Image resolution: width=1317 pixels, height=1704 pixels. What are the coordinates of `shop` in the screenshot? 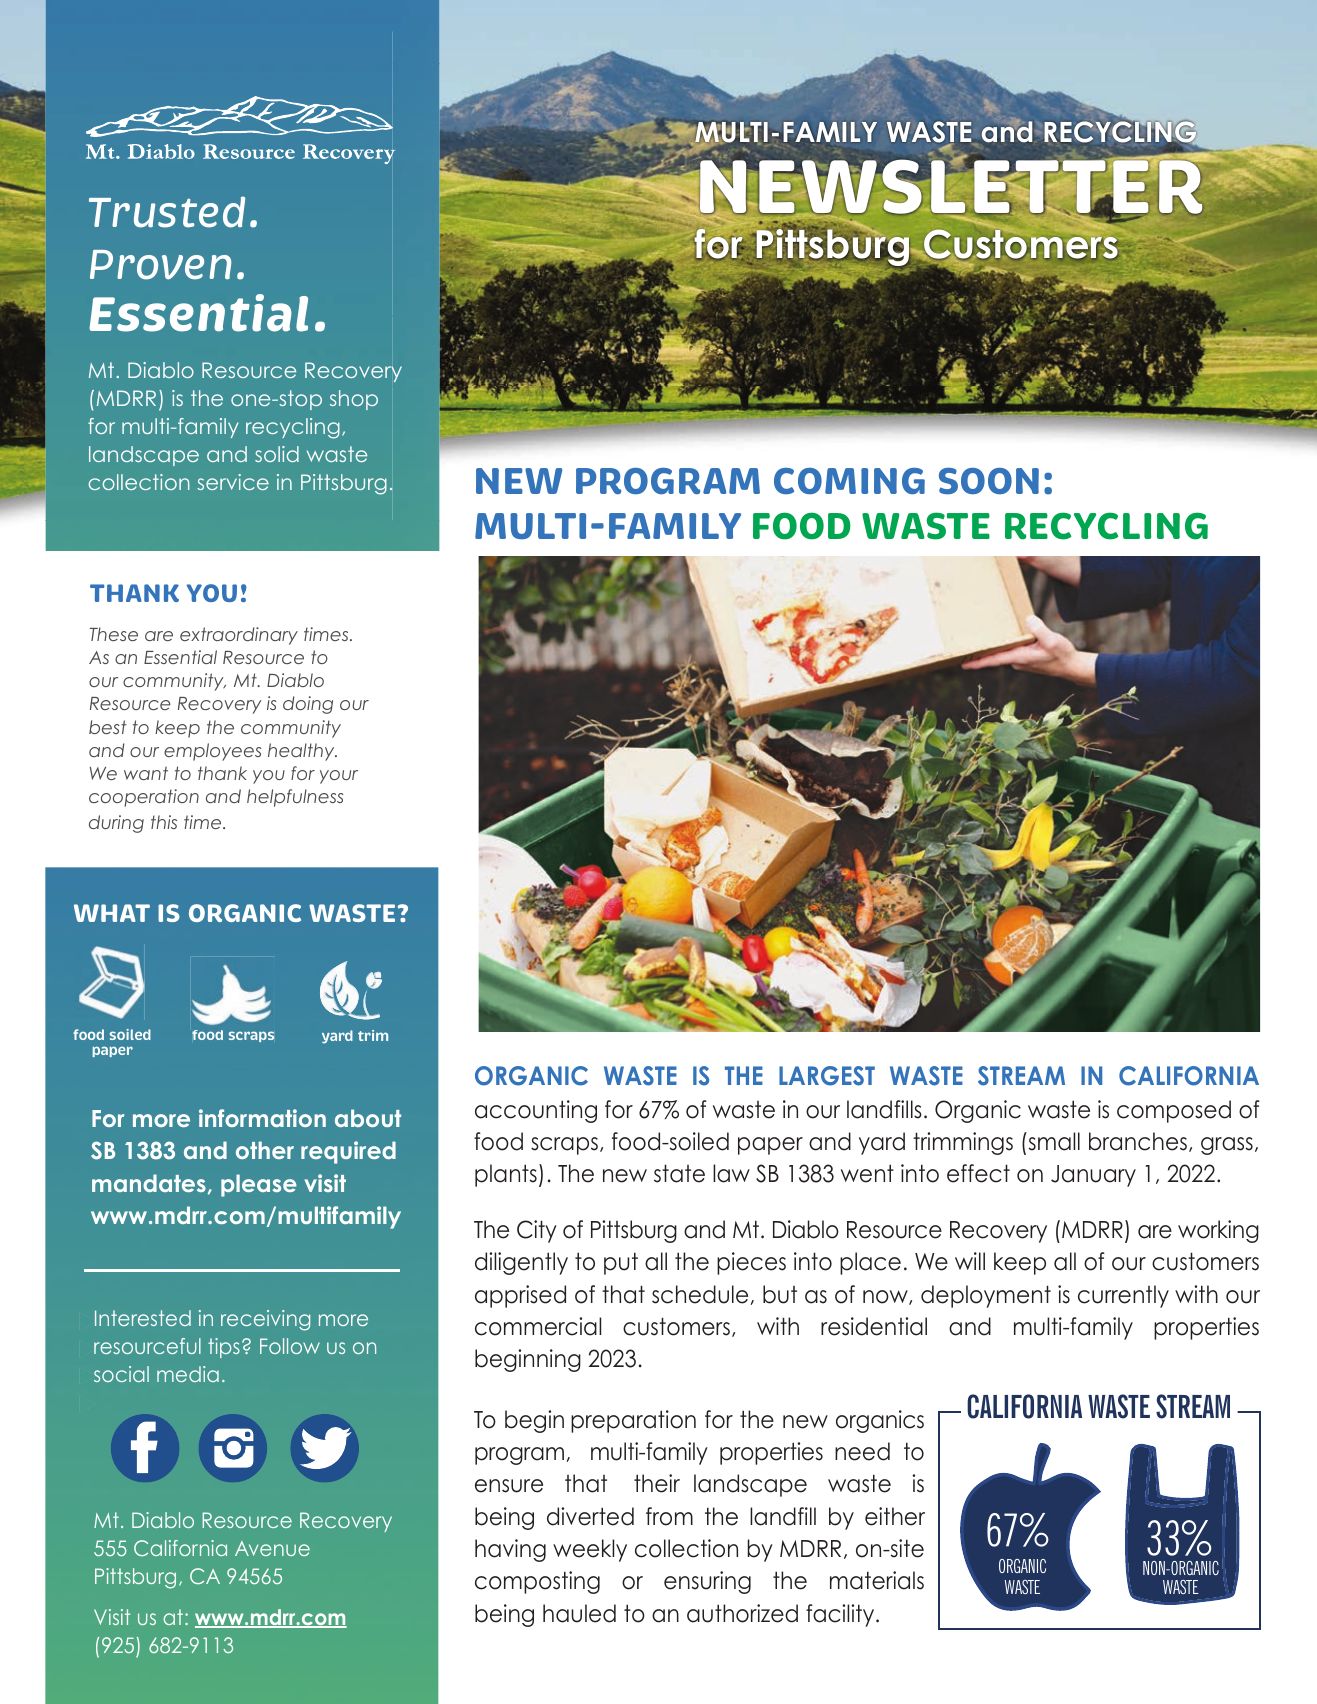 It's located at (354, 400).
